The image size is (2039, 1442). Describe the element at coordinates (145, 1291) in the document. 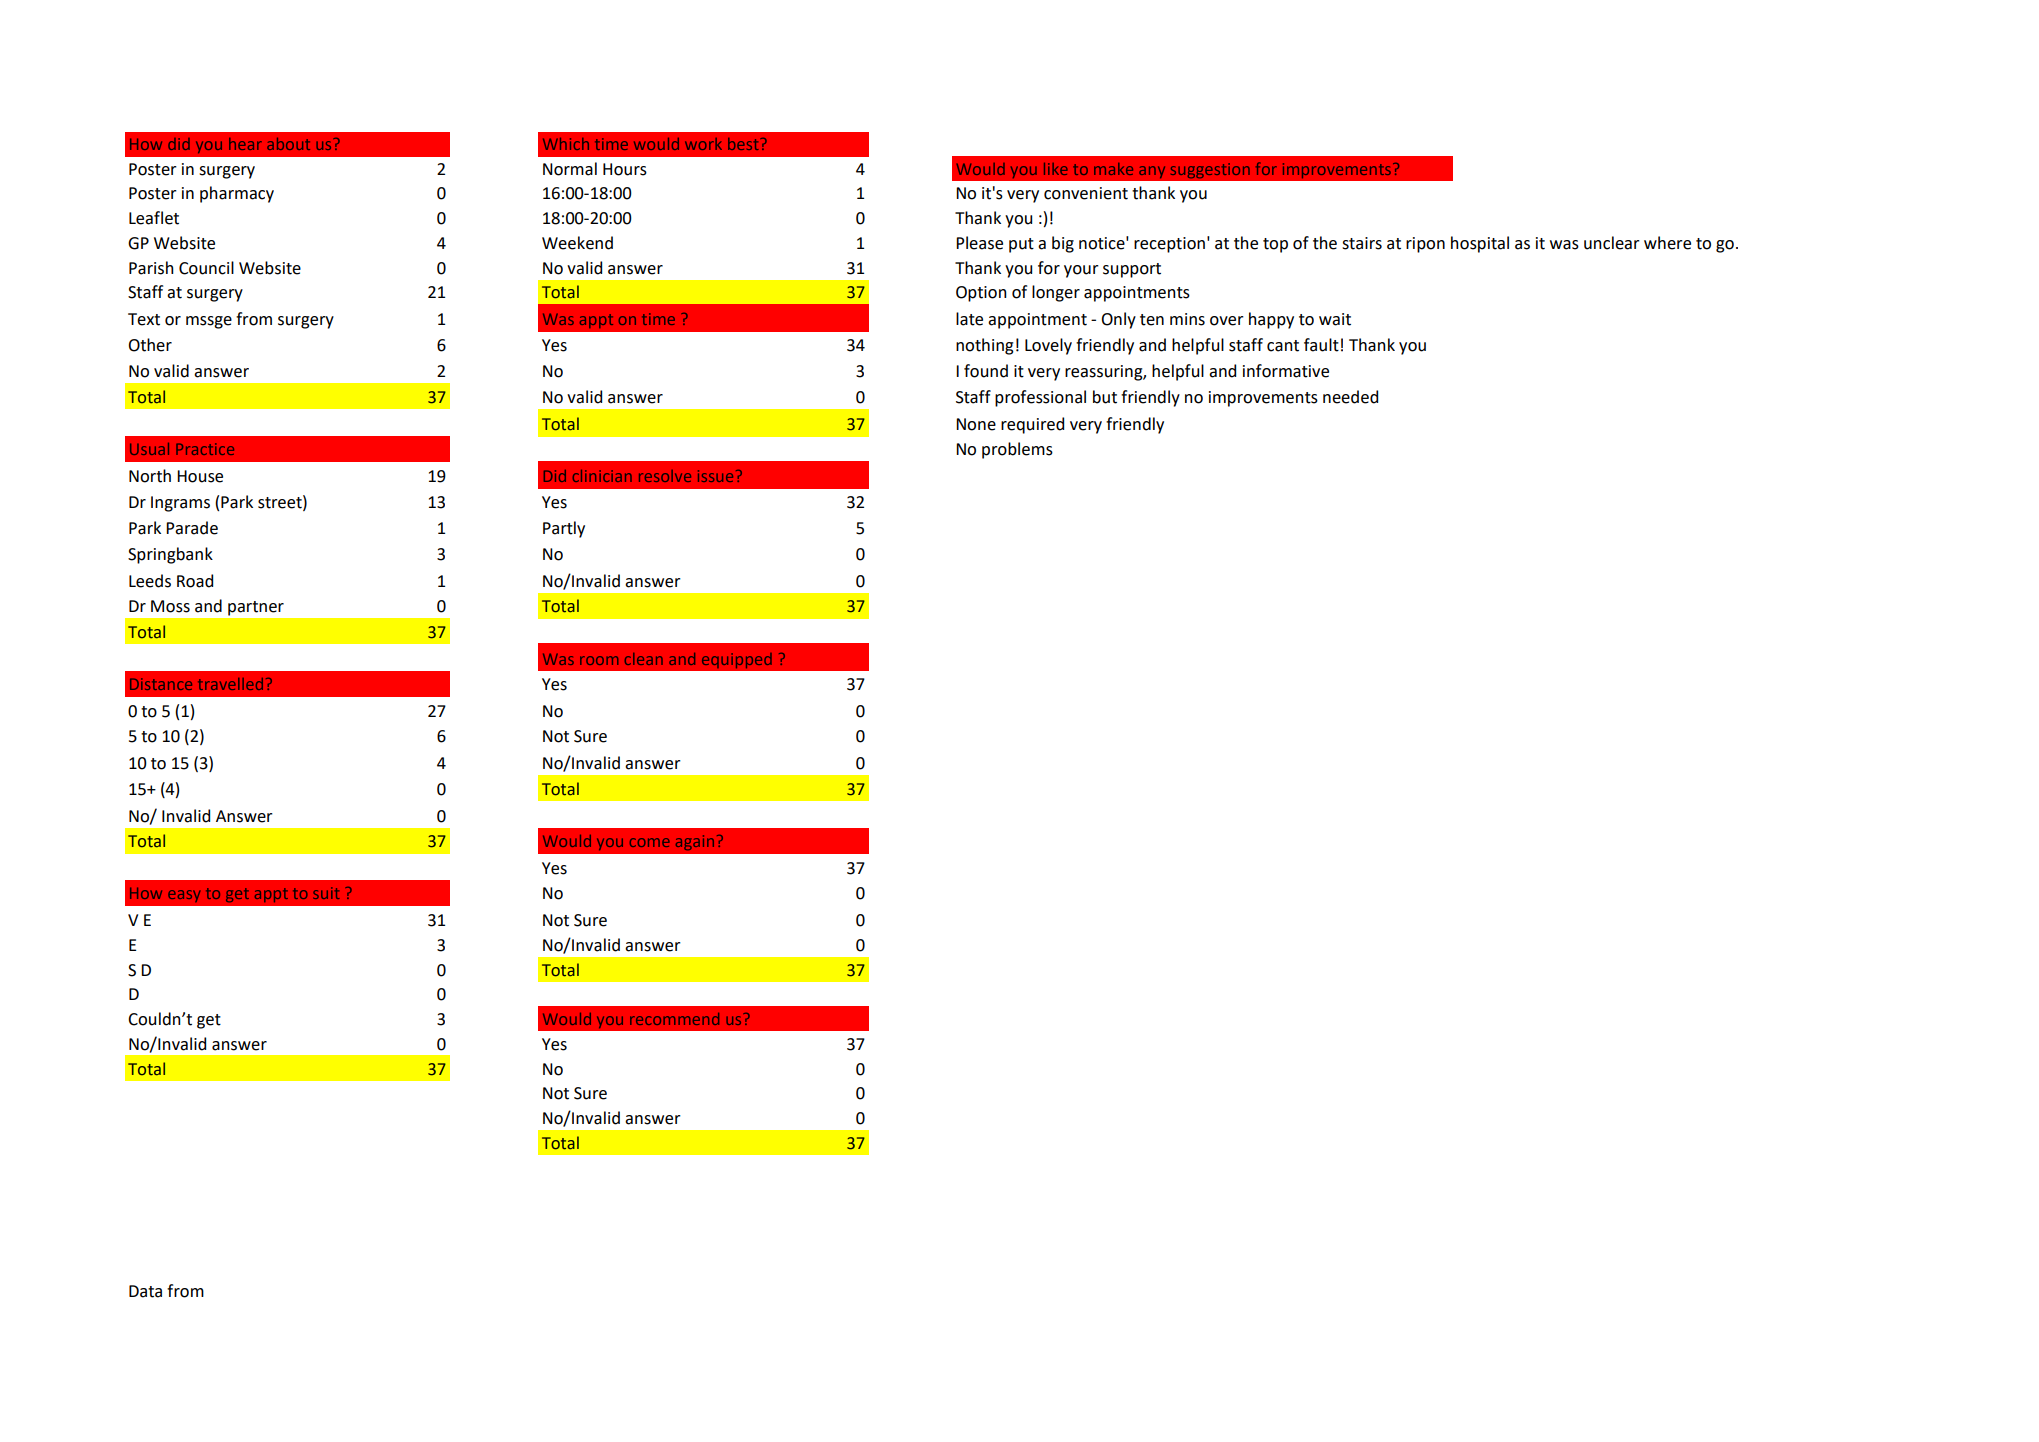

I see `Data` at that location.
